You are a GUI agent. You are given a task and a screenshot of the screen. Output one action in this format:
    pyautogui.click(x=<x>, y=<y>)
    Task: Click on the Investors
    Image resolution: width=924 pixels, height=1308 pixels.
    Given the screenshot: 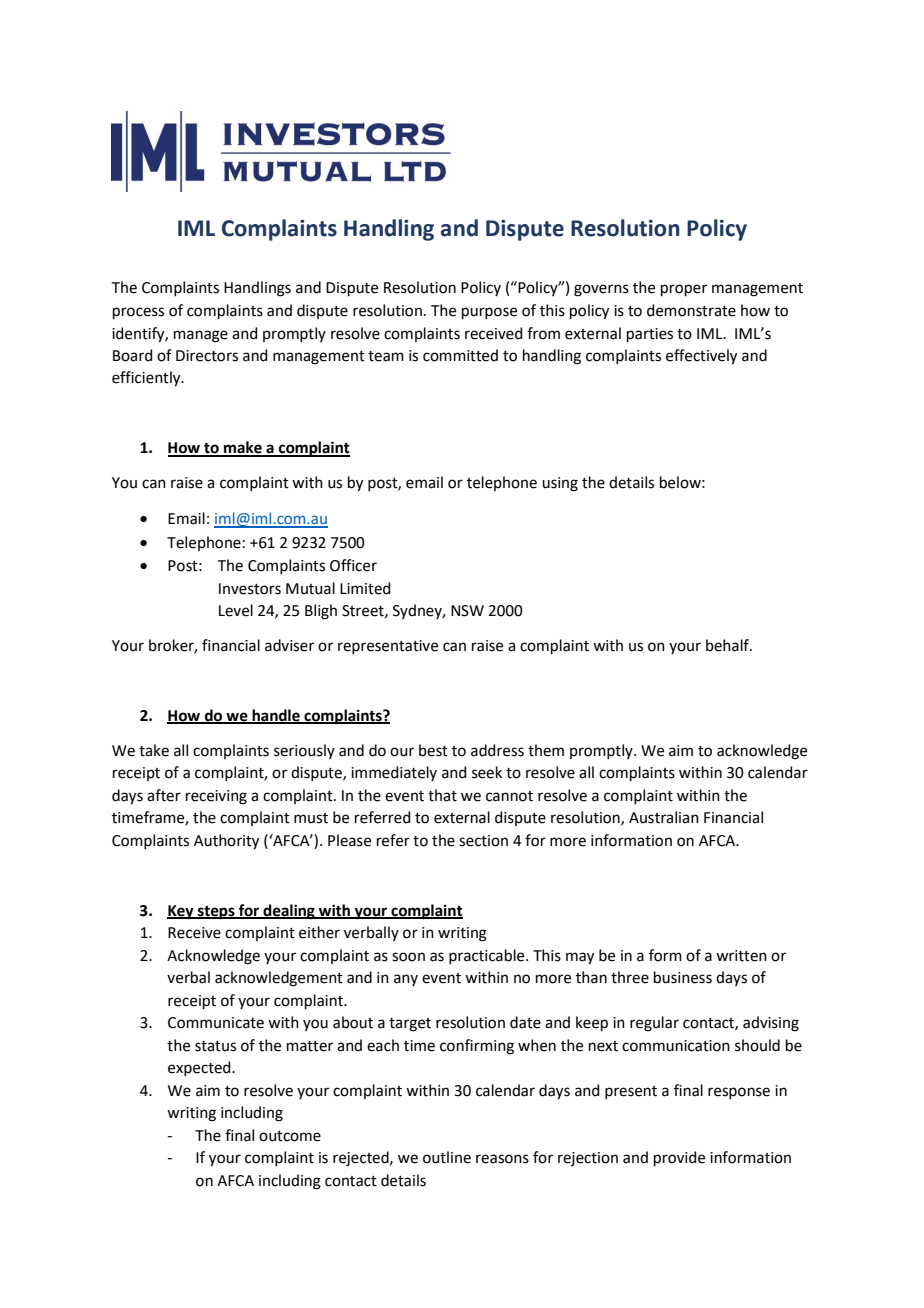 What is the action you would take?
    pyautogui.click(x=250, y=589)
